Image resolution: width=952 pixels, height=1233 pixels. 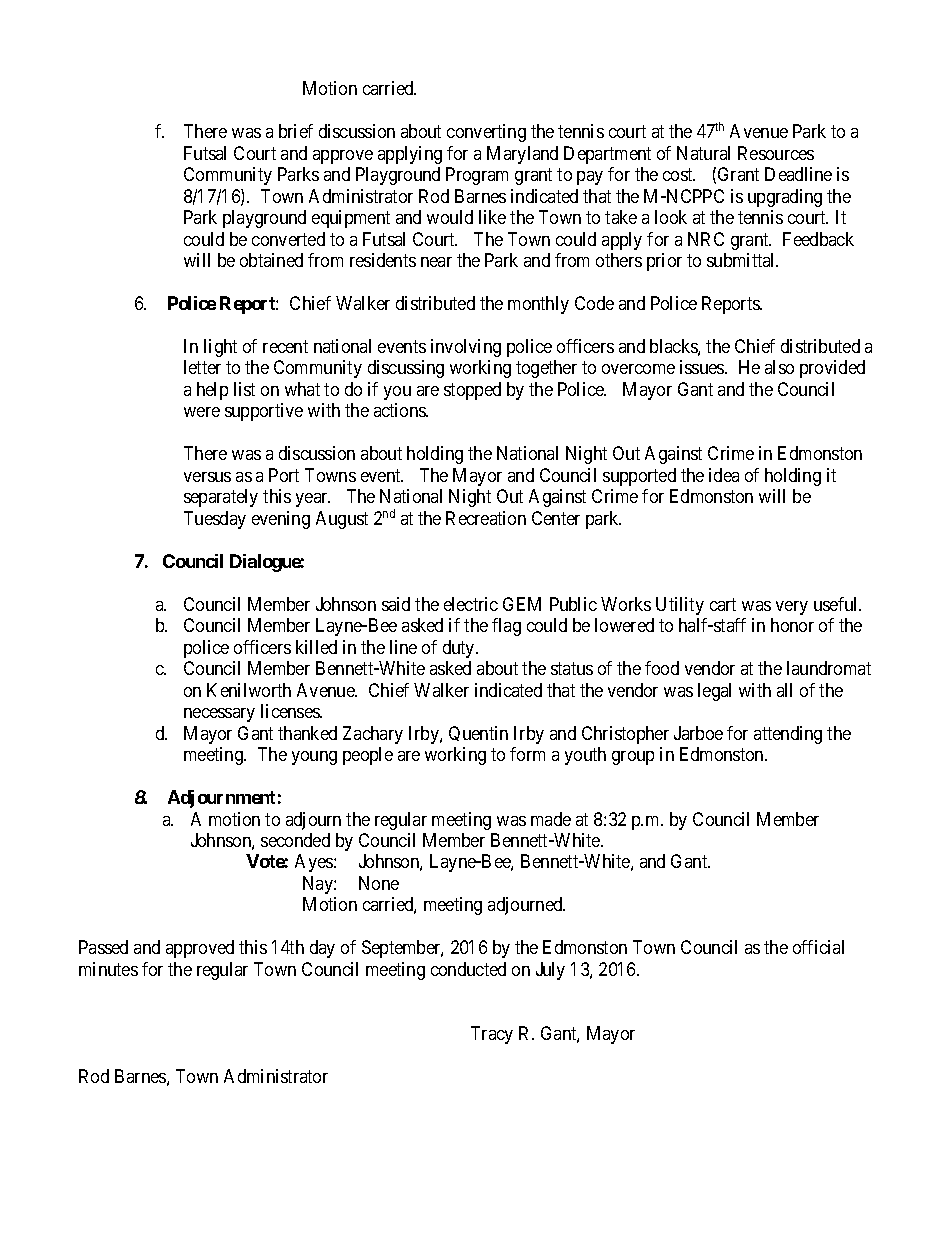 What do you see at coordinates (108, 969) in the page?
I see `minutes` at bounding box center [108, 969].
